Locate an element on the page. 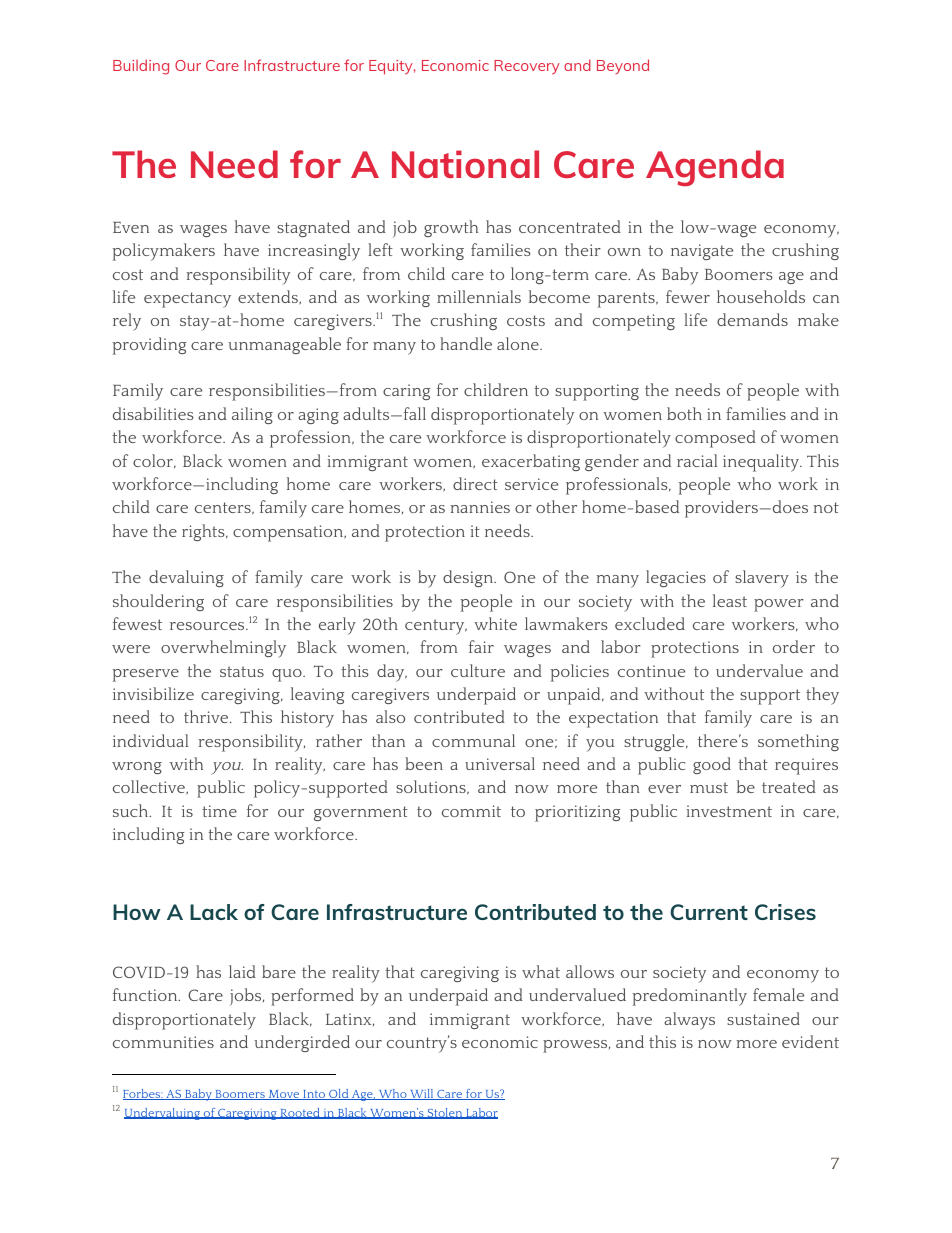 The image size is (952, 1233). devaluing is located at coordinates (186, 578).
